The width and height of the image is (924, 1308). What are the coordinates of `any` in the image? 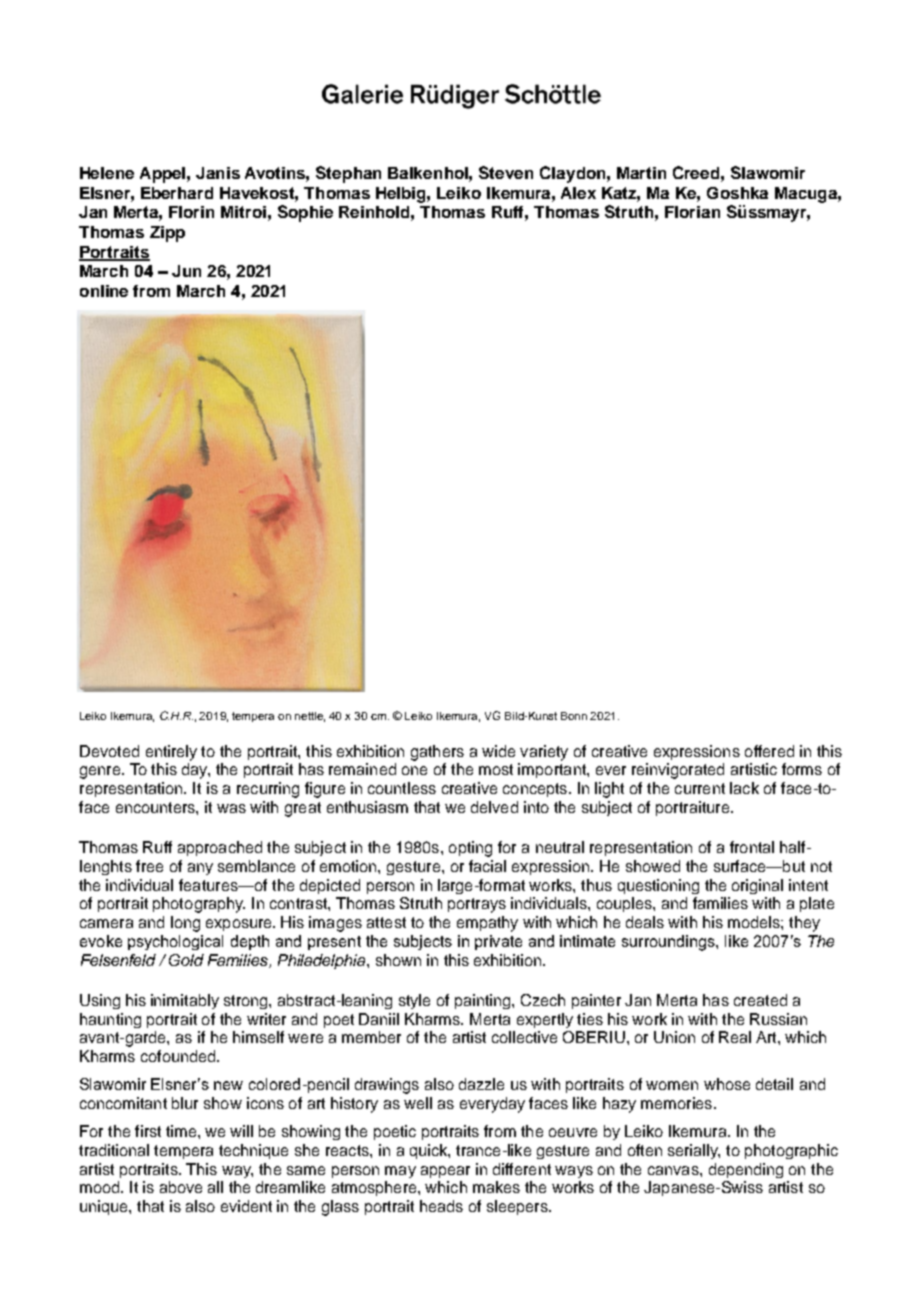 It's located at (200, 869).
